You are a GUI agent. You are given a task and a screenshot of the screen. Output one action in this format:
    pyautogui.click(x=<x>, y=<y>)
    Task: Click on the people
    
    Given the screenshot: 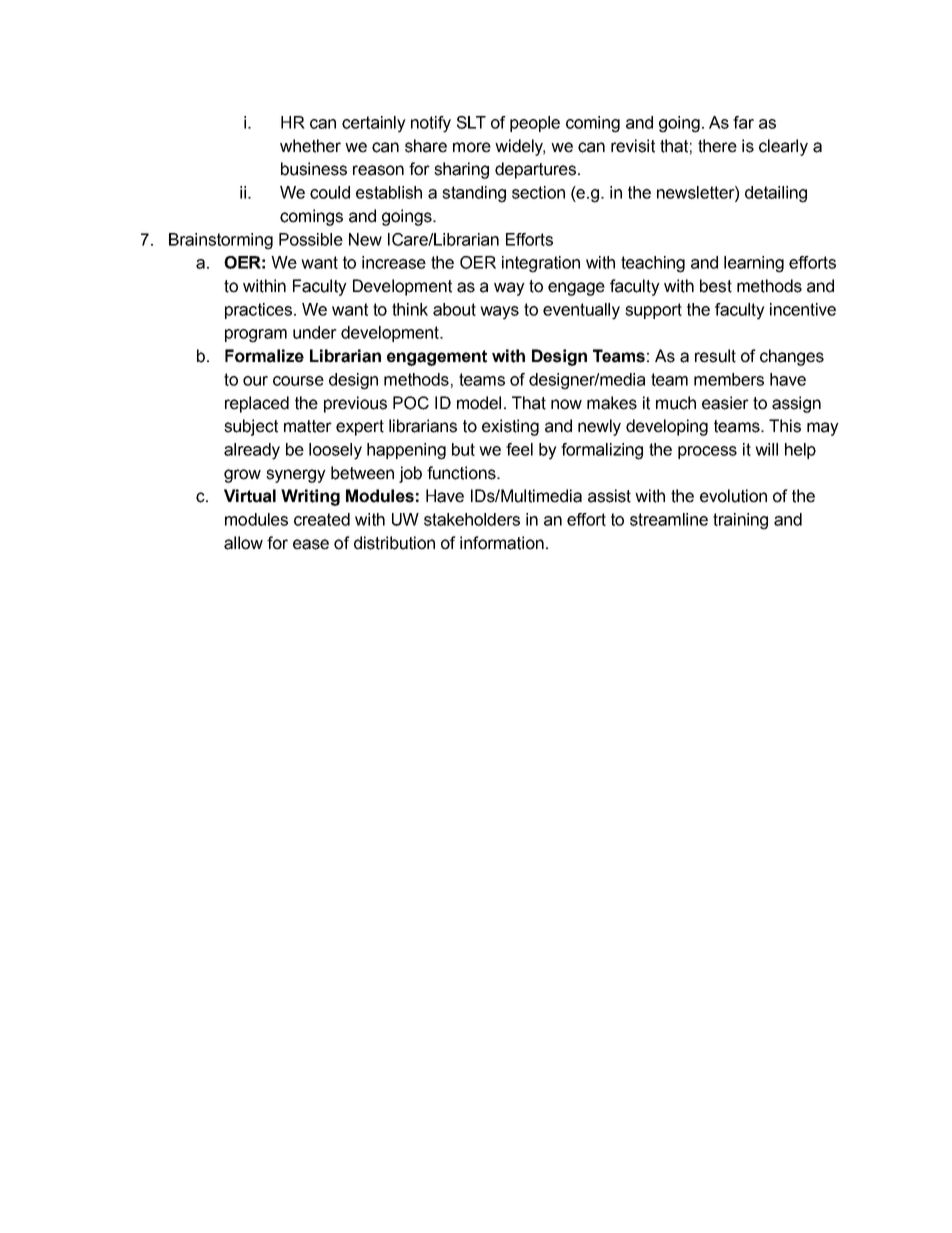 What is the action you would take?
    pyautogui.click(x=535, y=124)
